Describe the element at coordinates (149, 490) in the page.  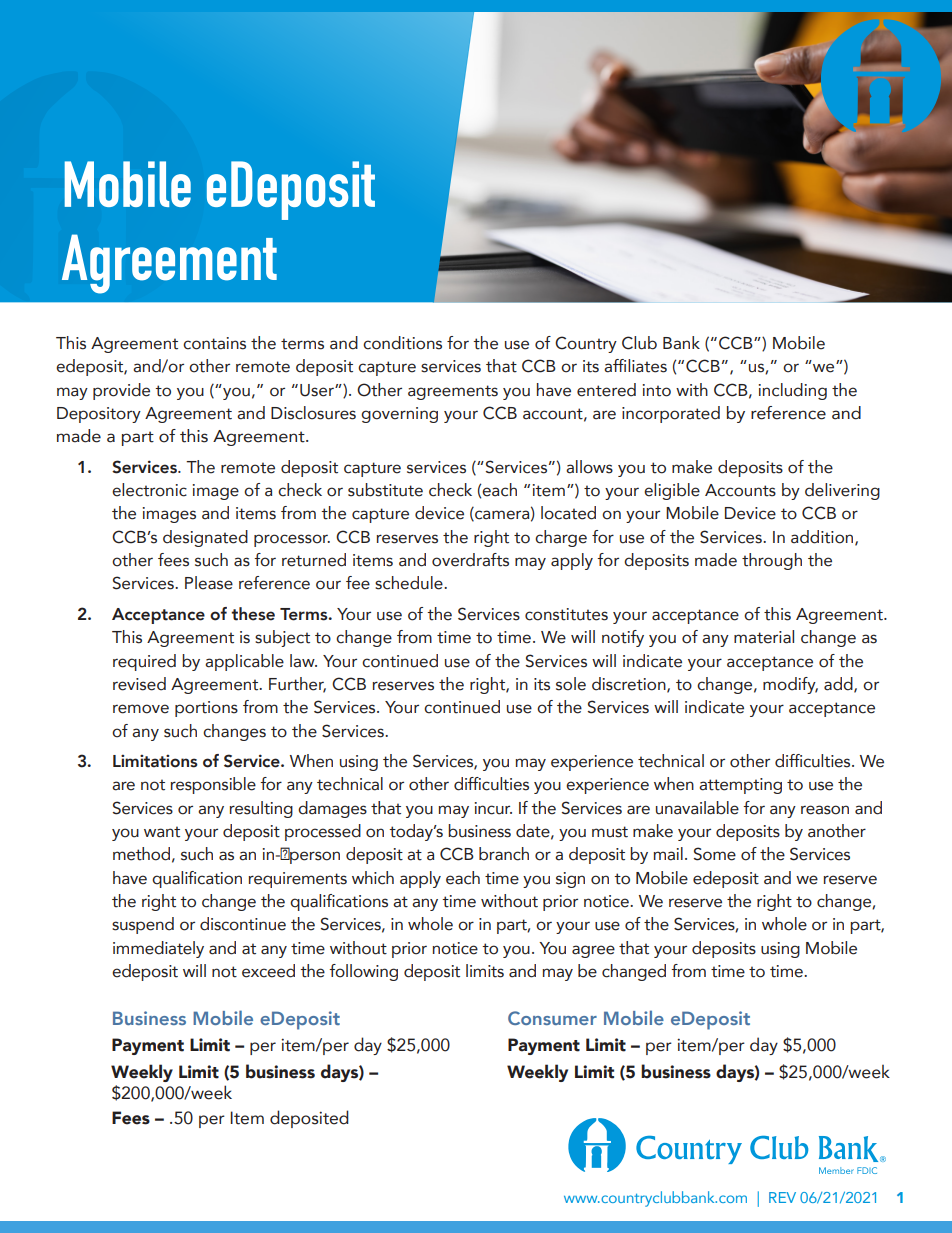
I see `electronic` at that location.
